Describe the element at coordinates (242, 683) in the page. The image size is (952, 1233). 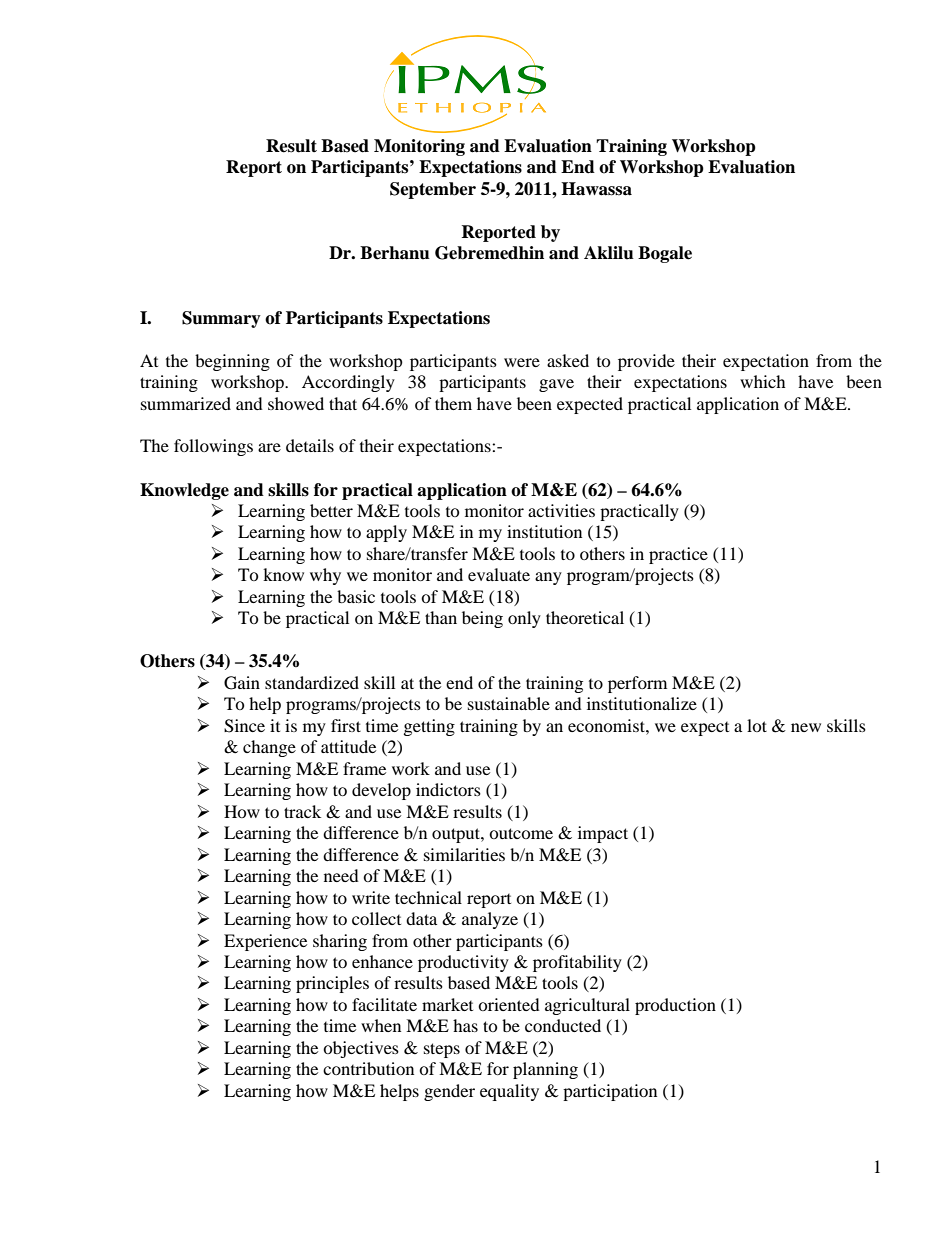
I see `Gain` at that location.
